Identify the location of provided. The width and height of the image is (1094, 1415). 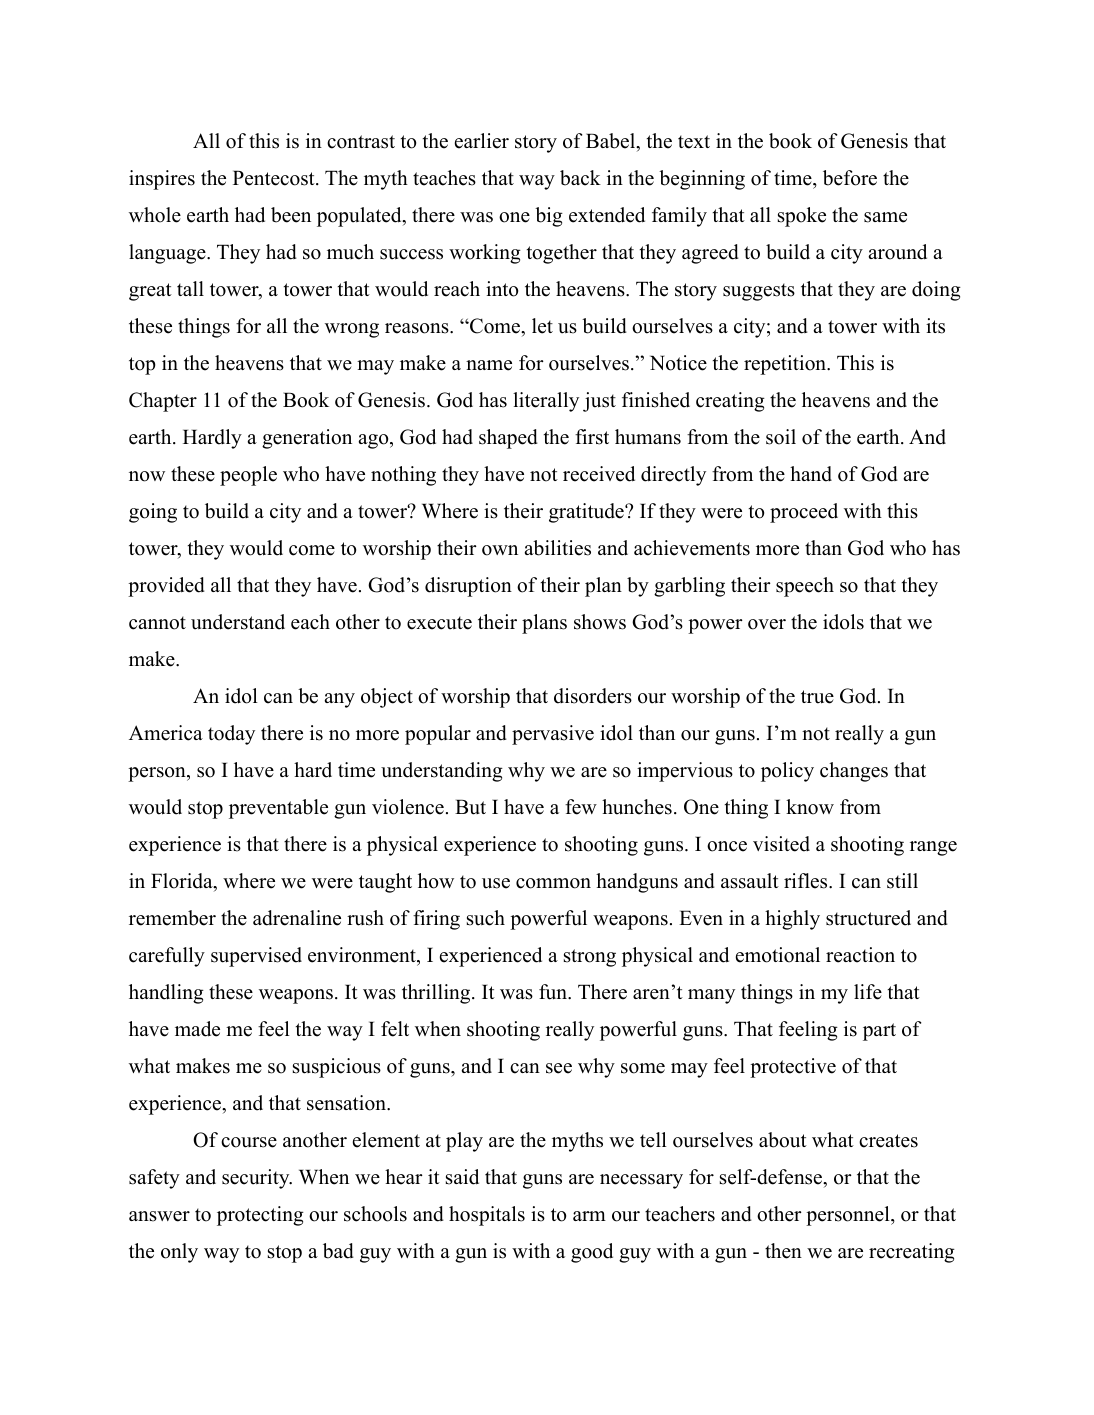
(166, 587).
